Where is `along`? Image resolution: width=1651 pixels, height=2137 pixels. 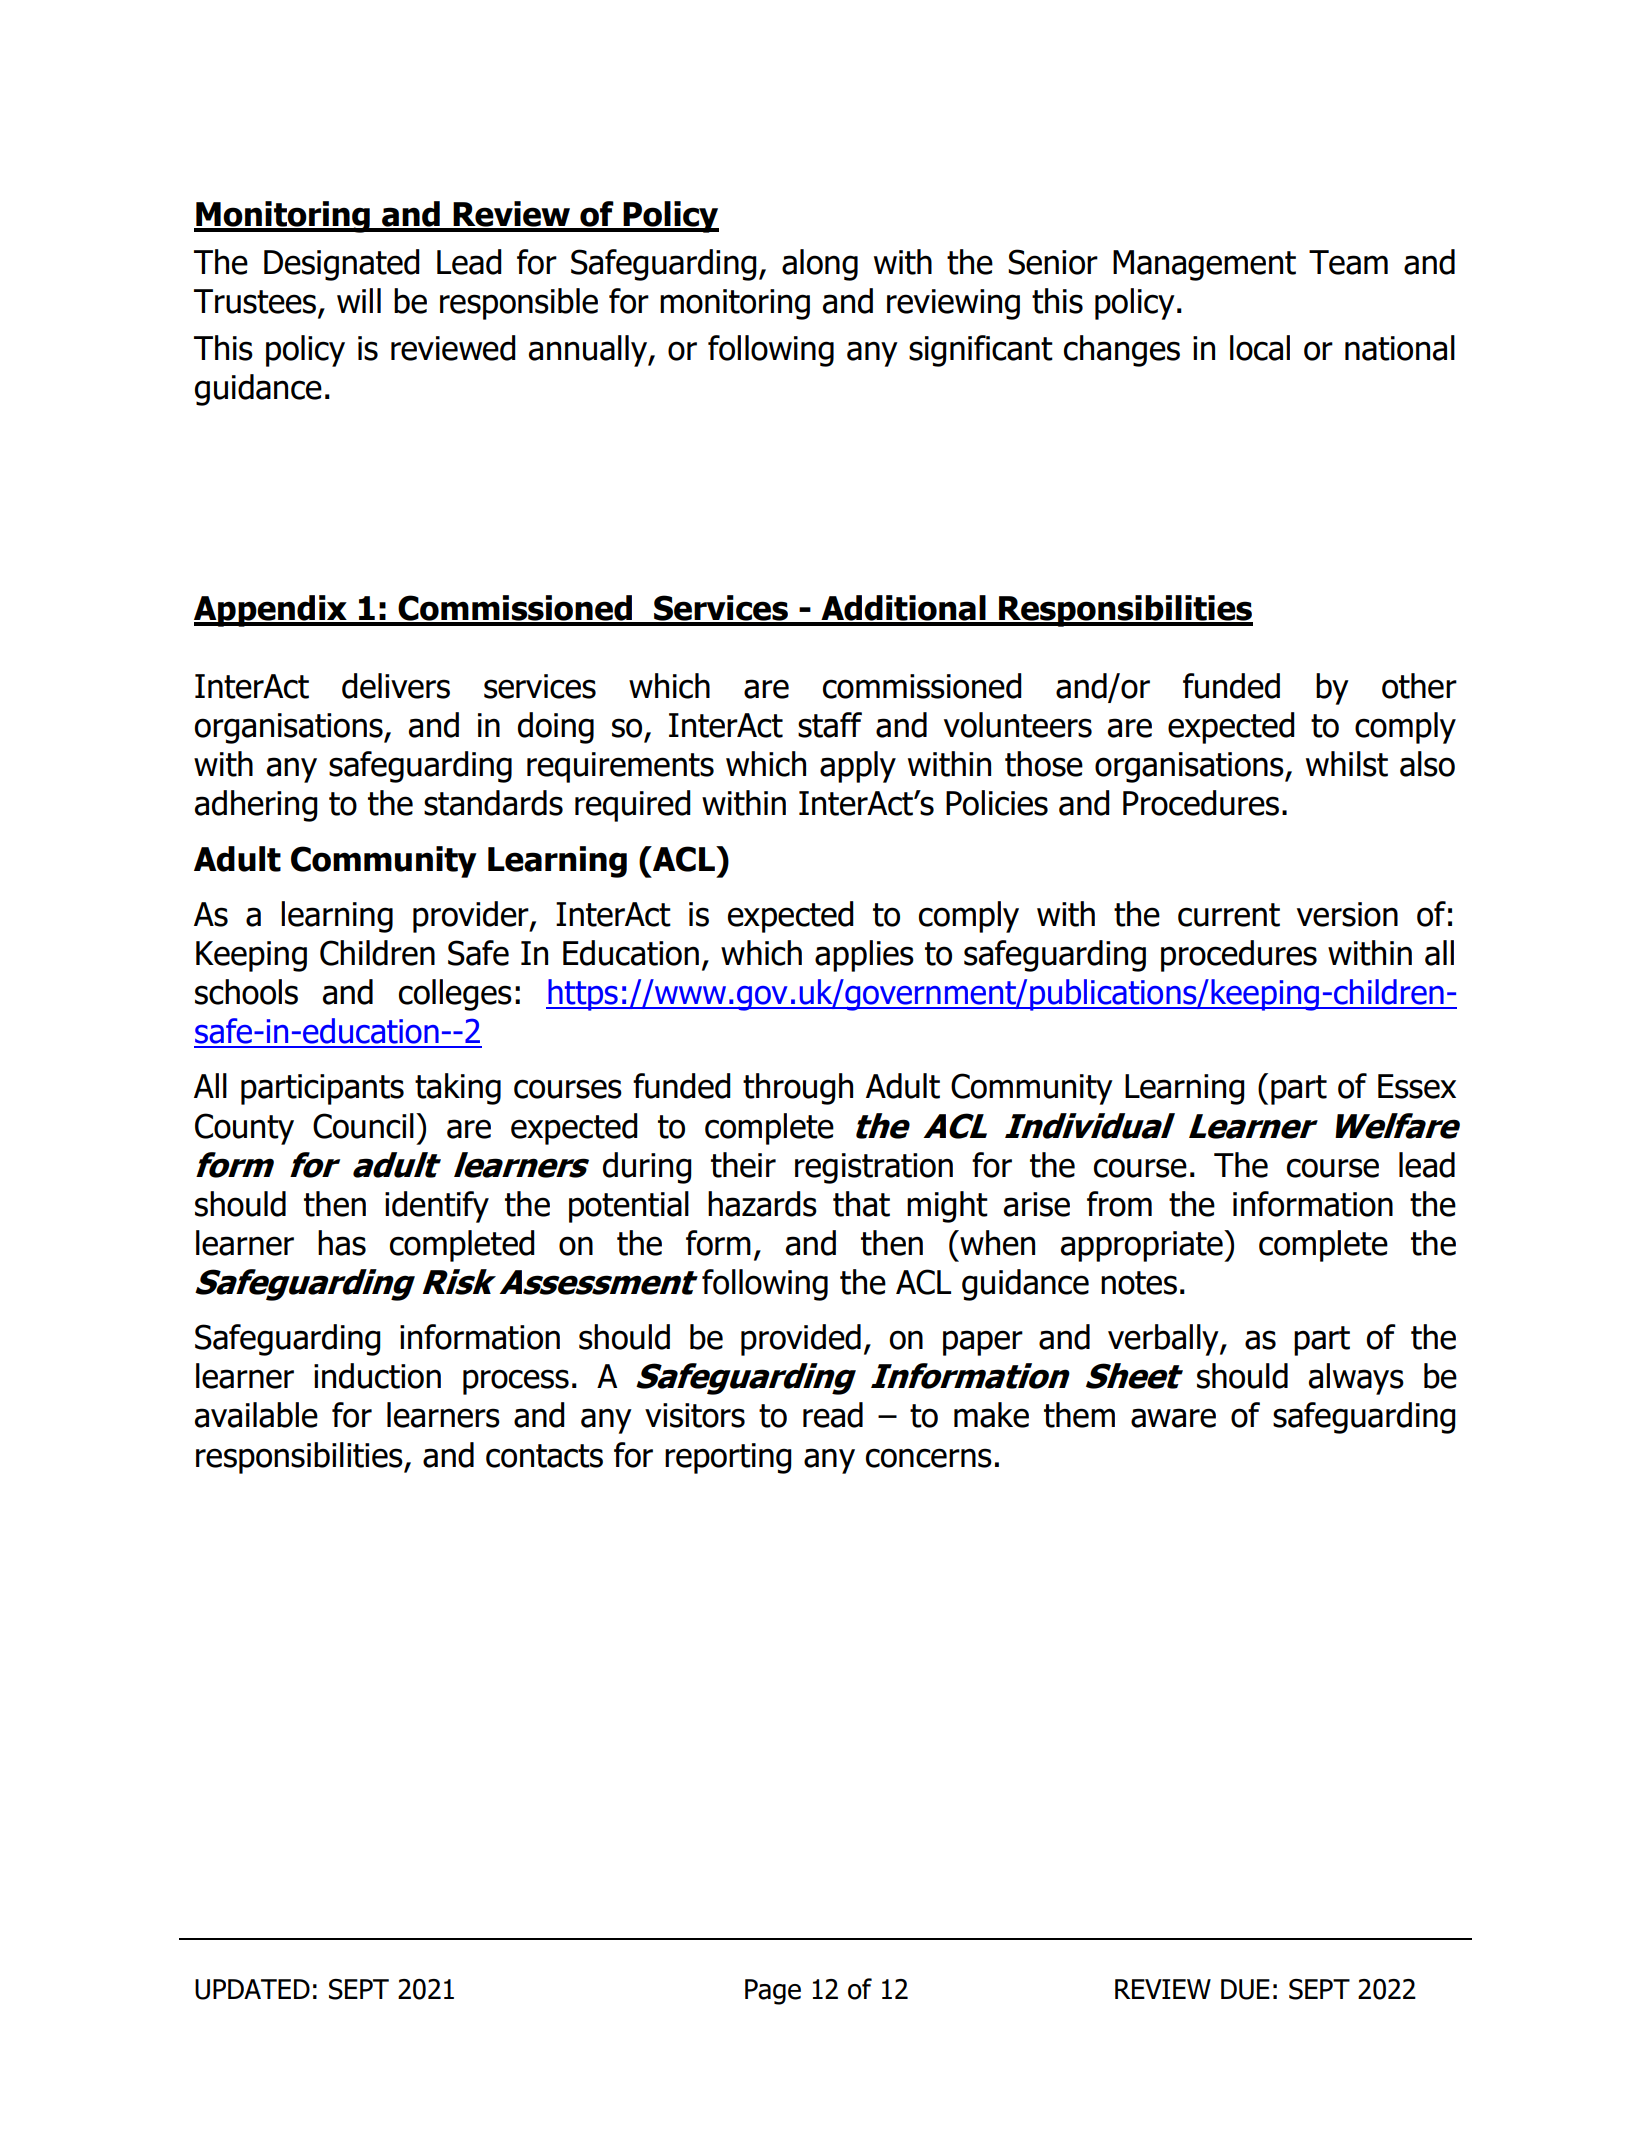
along is located at coordinates (820, 265).
